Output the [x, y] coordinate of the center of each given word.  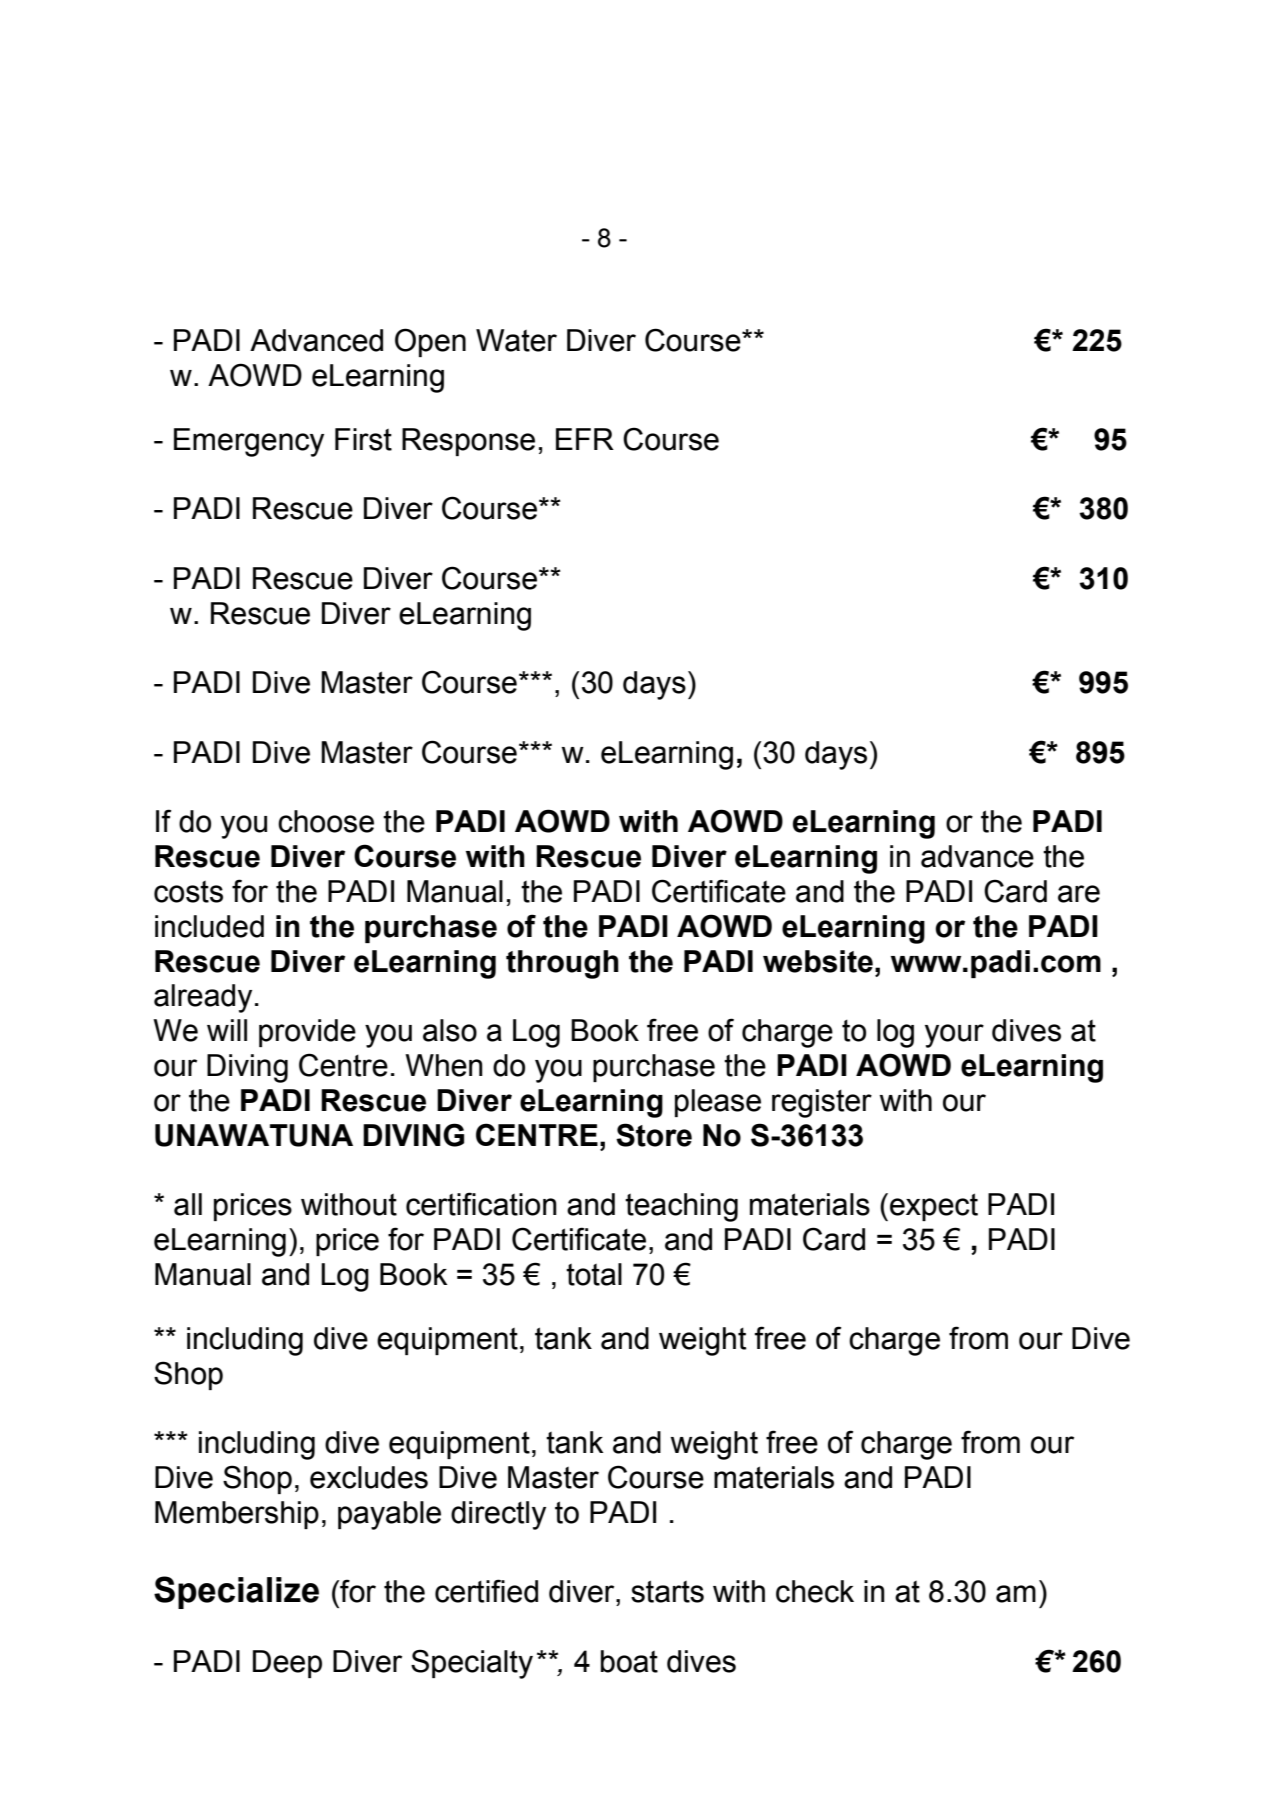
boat [629, 1661]
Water [516, 340]
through [562, 964]
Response [468, 442]
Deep [287, 1664]
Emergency [249, 442]
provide [307, 1033]
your [954, 1036]
